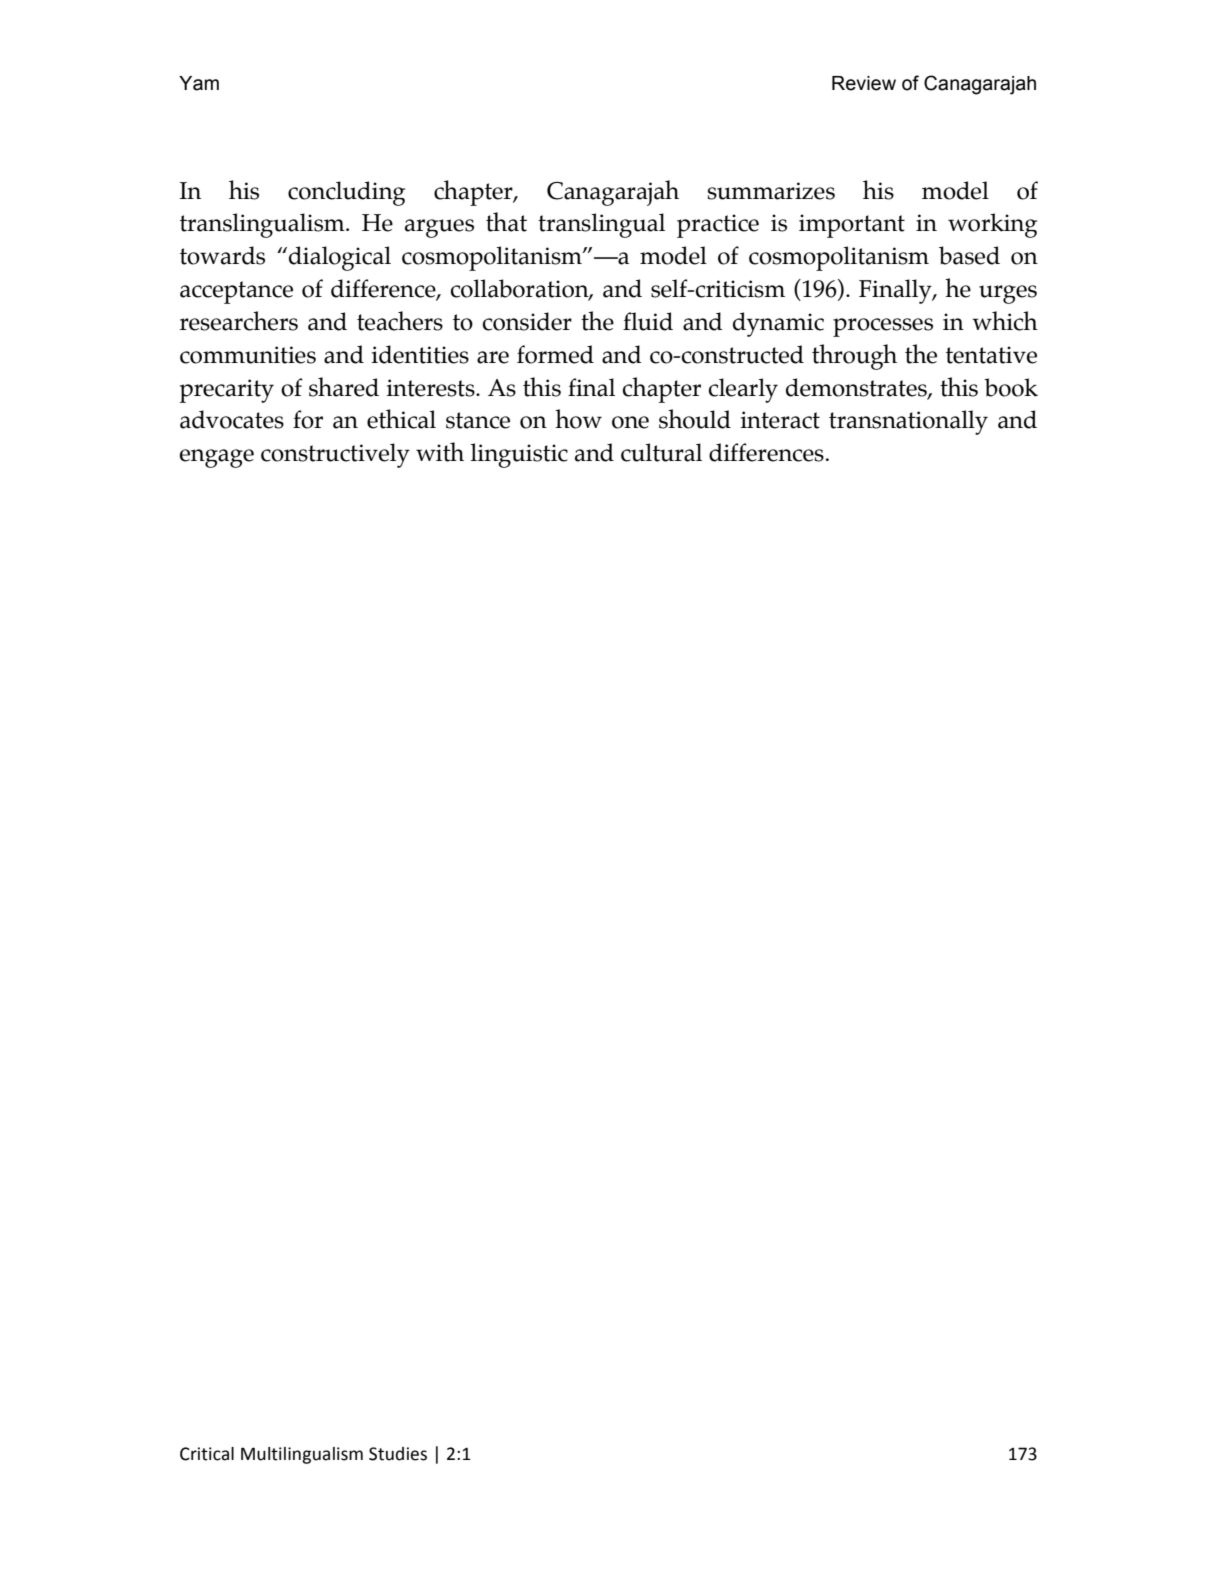  I want to click on cultural, so click(661, 452).
